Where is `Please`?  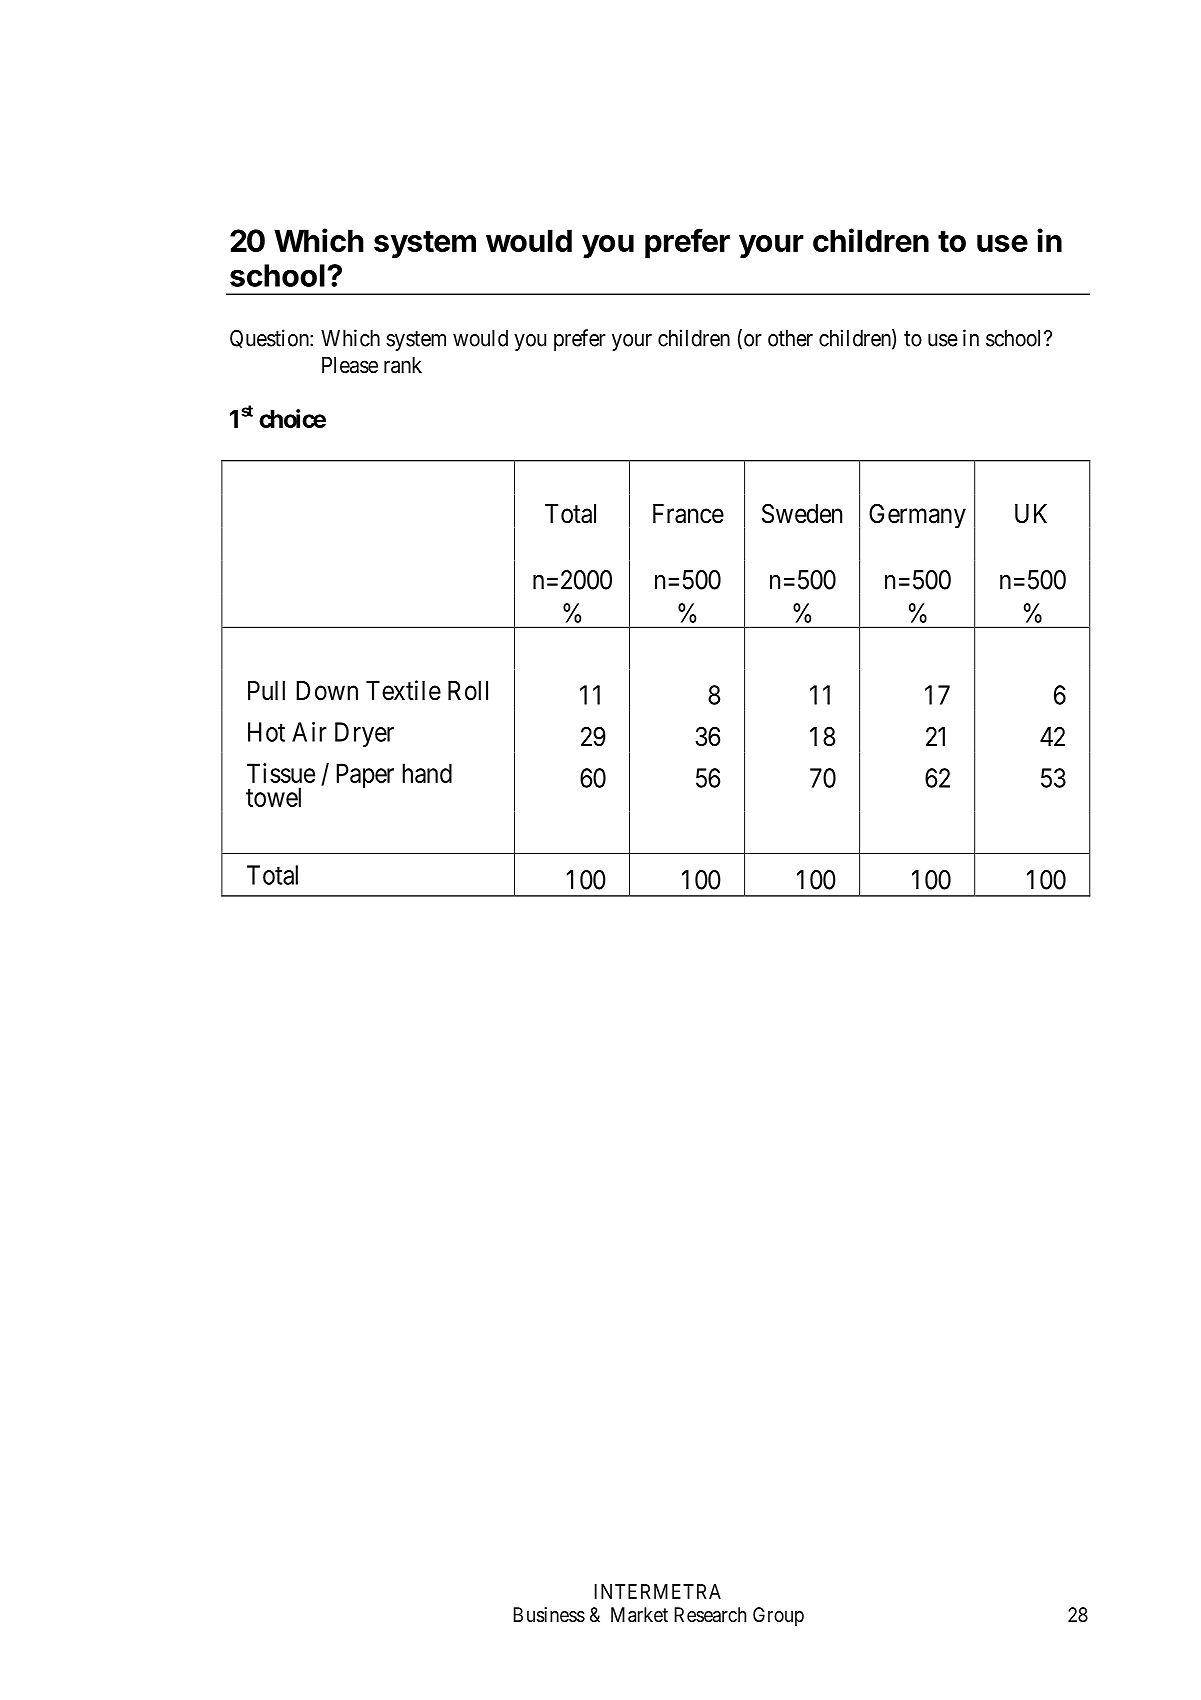 Please is located at coordinates (350, 365).
